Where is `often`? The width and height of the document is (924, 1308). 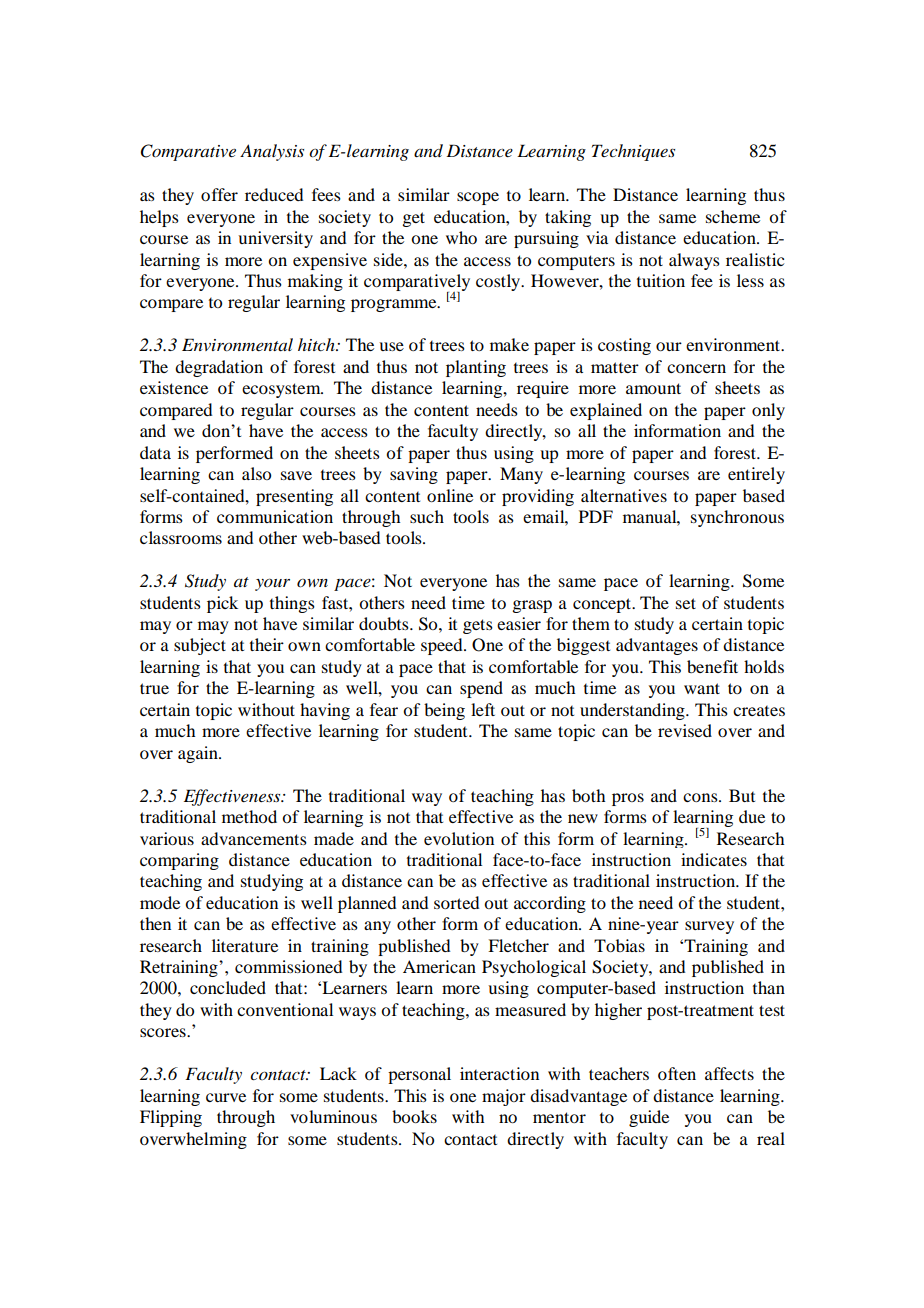
often is located at coordinates (677, 1073).
